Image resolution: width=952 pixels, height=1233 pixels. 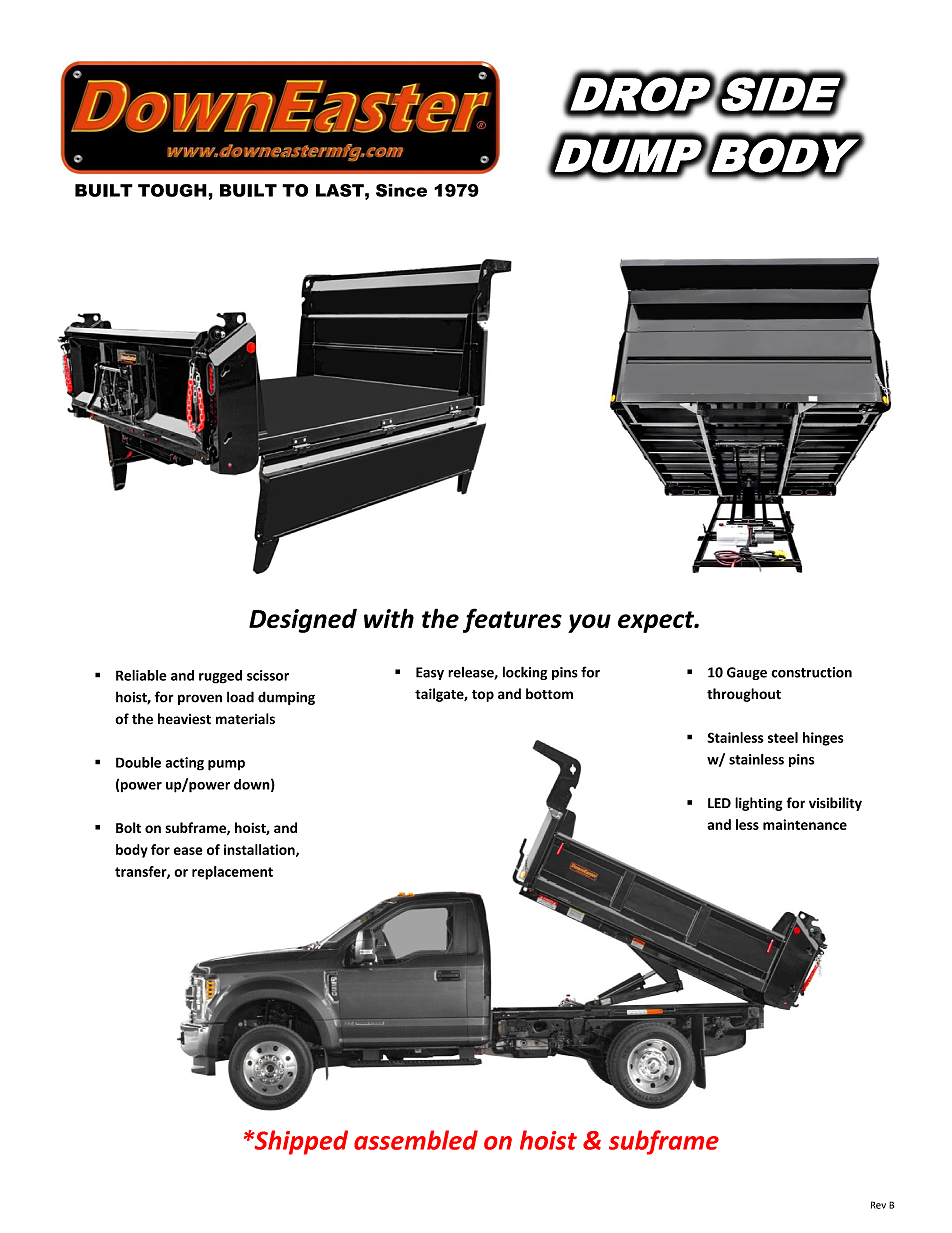 I want to click on you, so click(x=589, y=623).
